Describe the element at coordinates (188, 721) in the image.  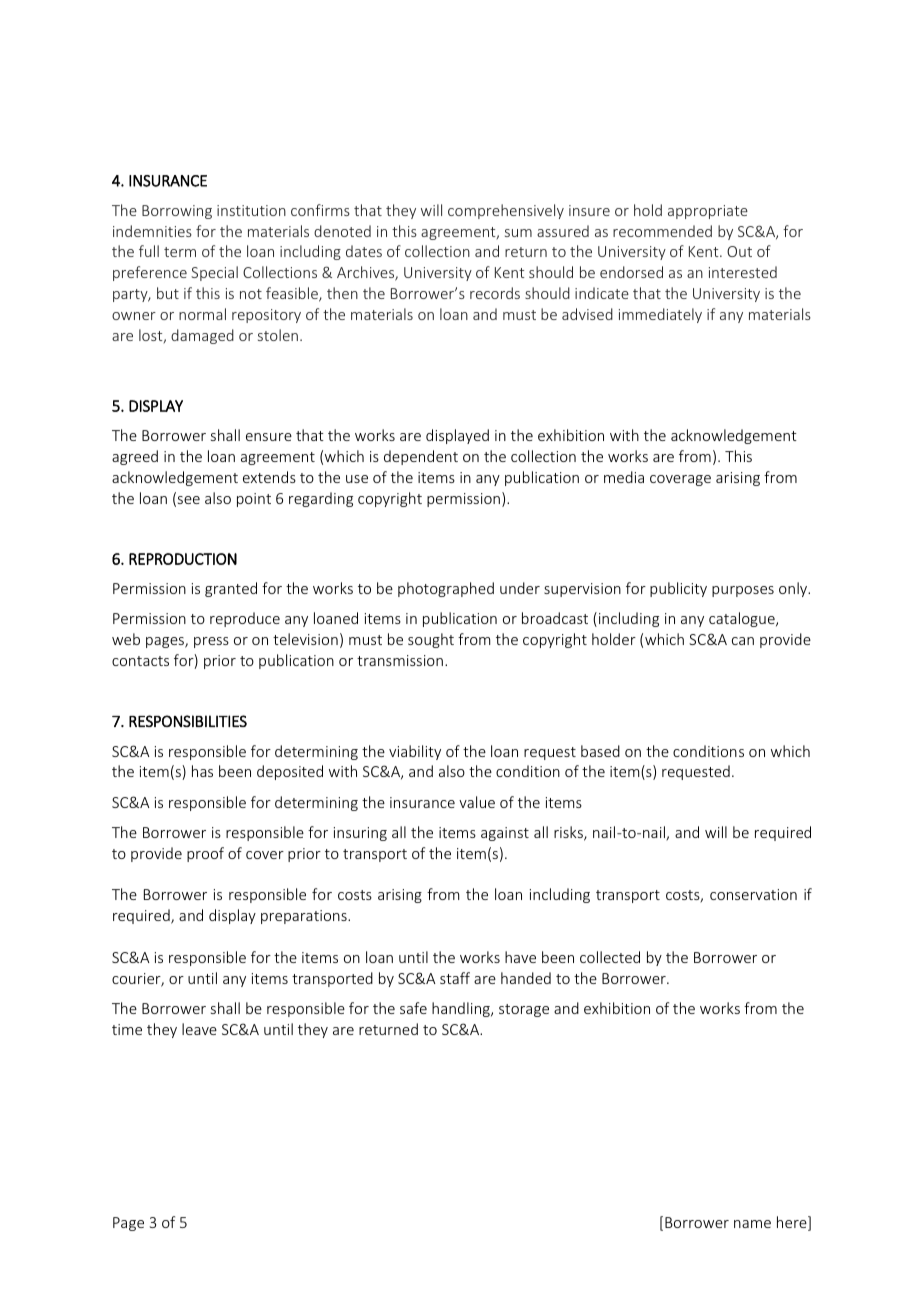
I see `RESPONSIBILITIES` at that location.
